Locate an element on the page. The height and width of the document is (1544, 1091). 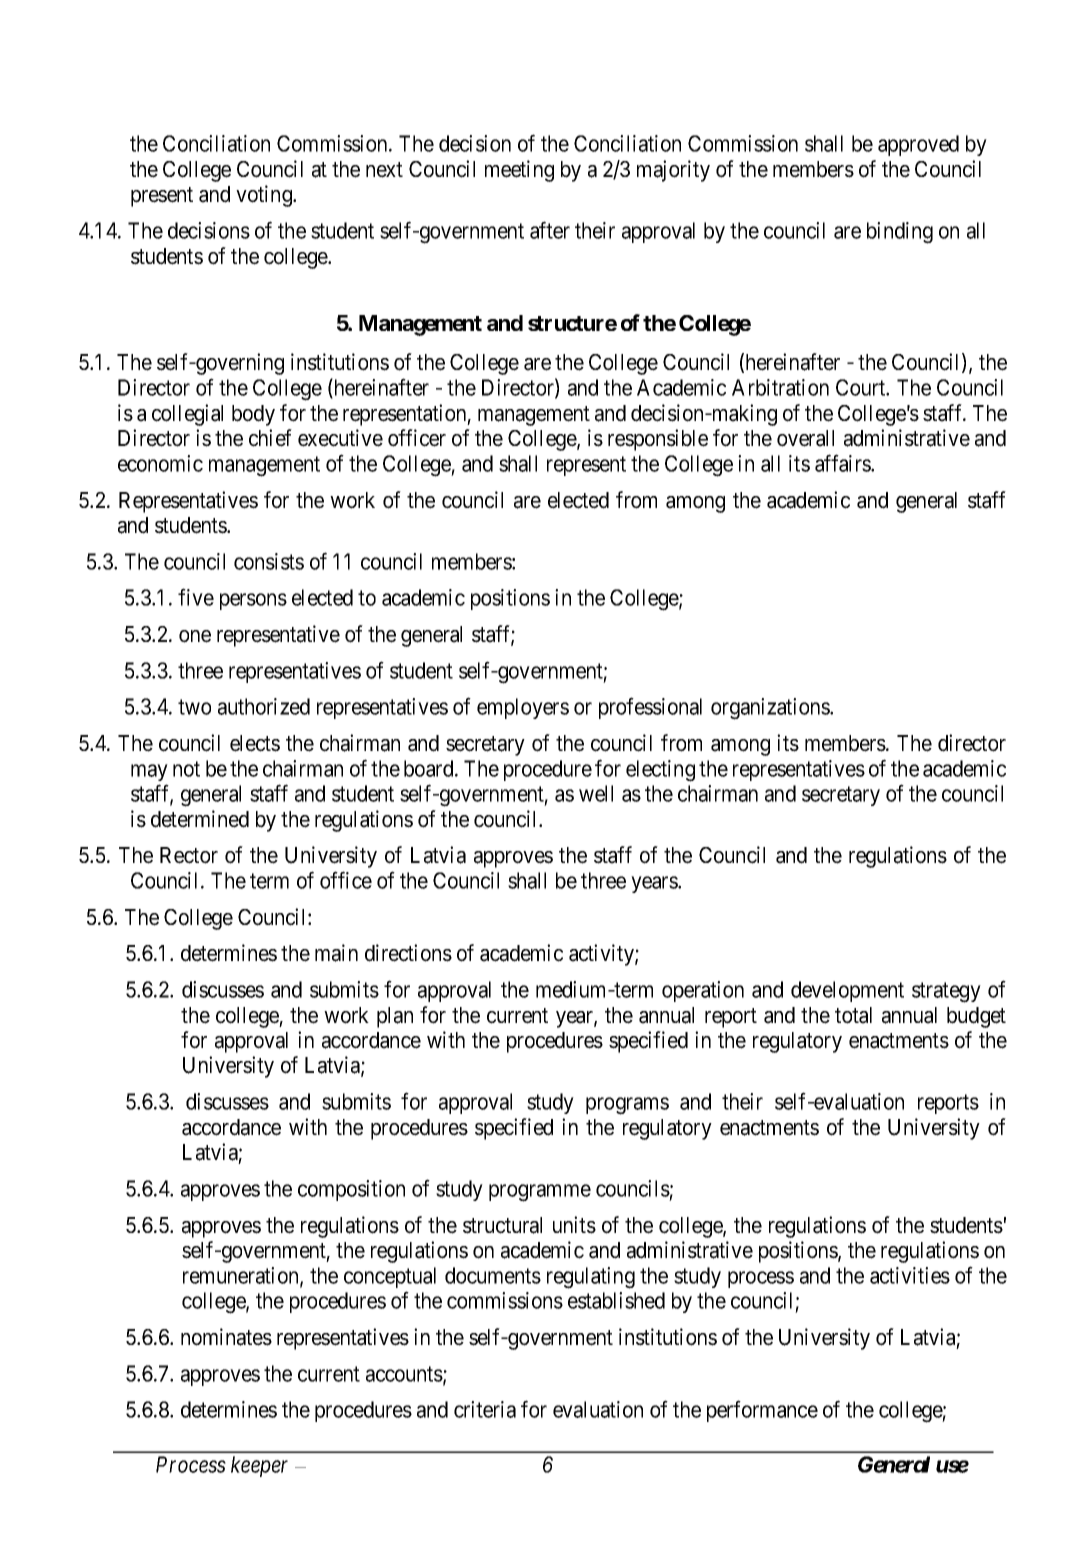
affairs is located at coordinates (843, 463).
